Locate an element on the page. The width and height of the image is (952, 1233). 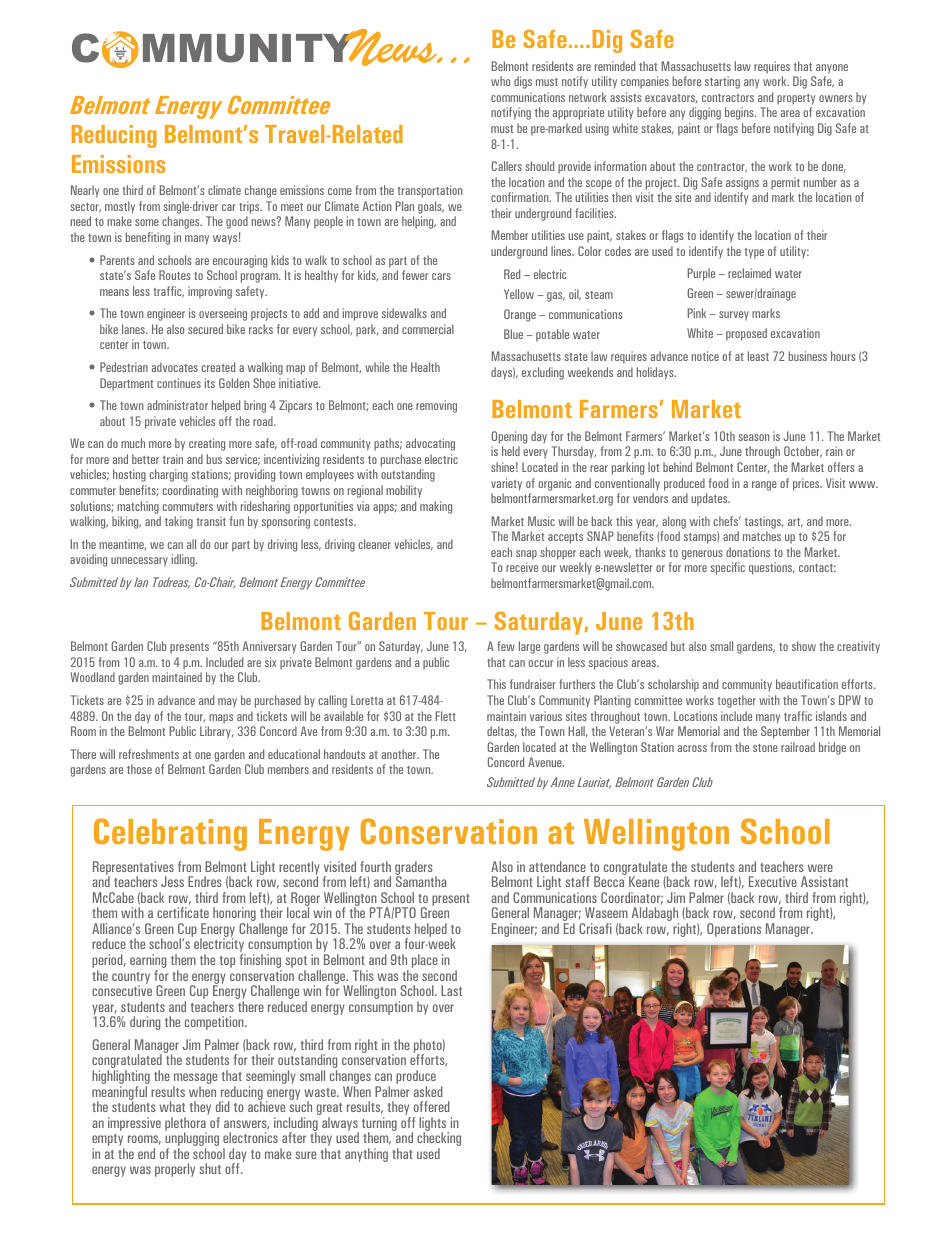
checking is located at coordinates (439, 1140).
